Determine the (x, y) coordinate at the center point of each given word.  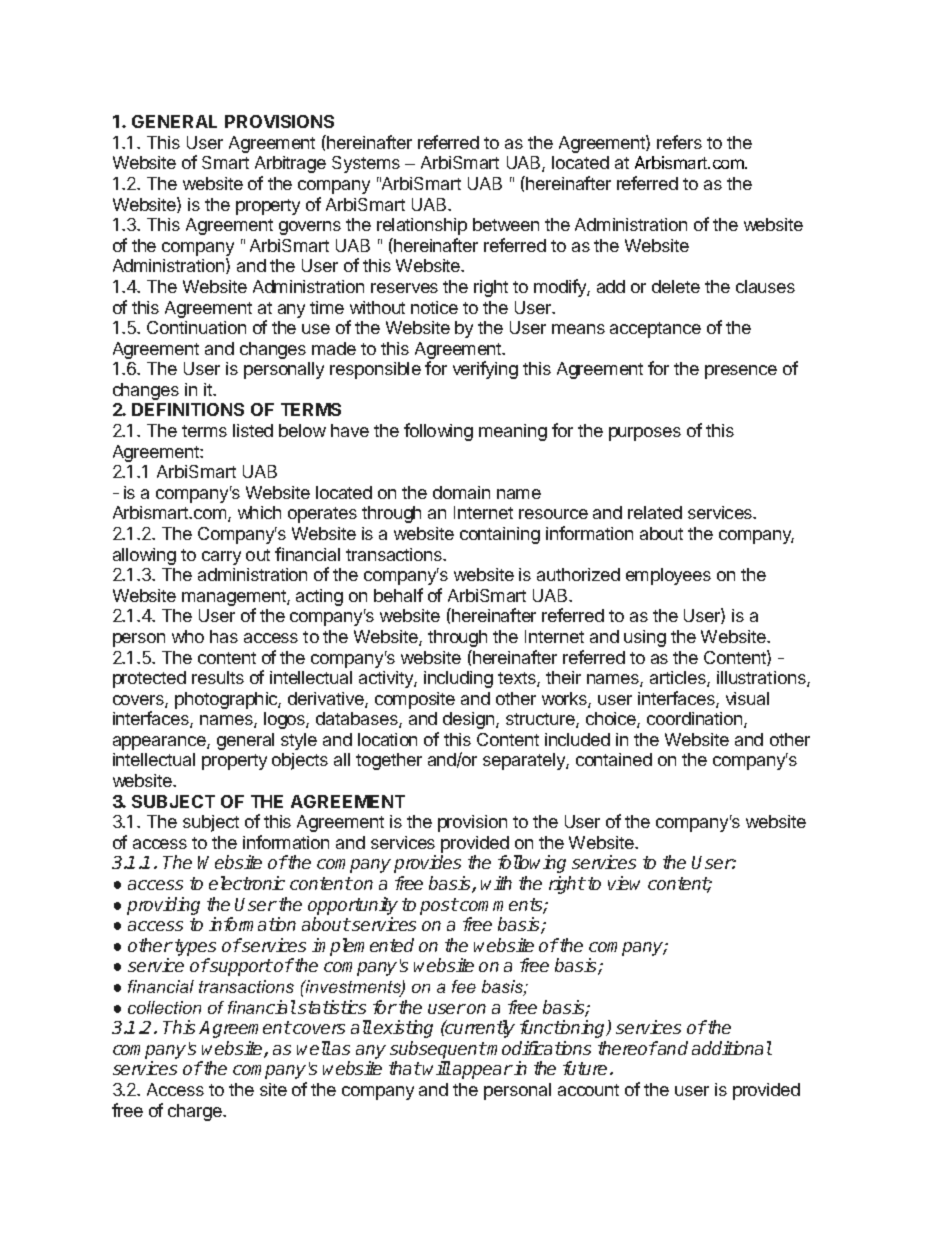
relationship (422, 226)
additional (732, 1048)
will (437, 1068)
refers (679, 142)
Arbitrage (290, 164)
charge (196, 1112)
